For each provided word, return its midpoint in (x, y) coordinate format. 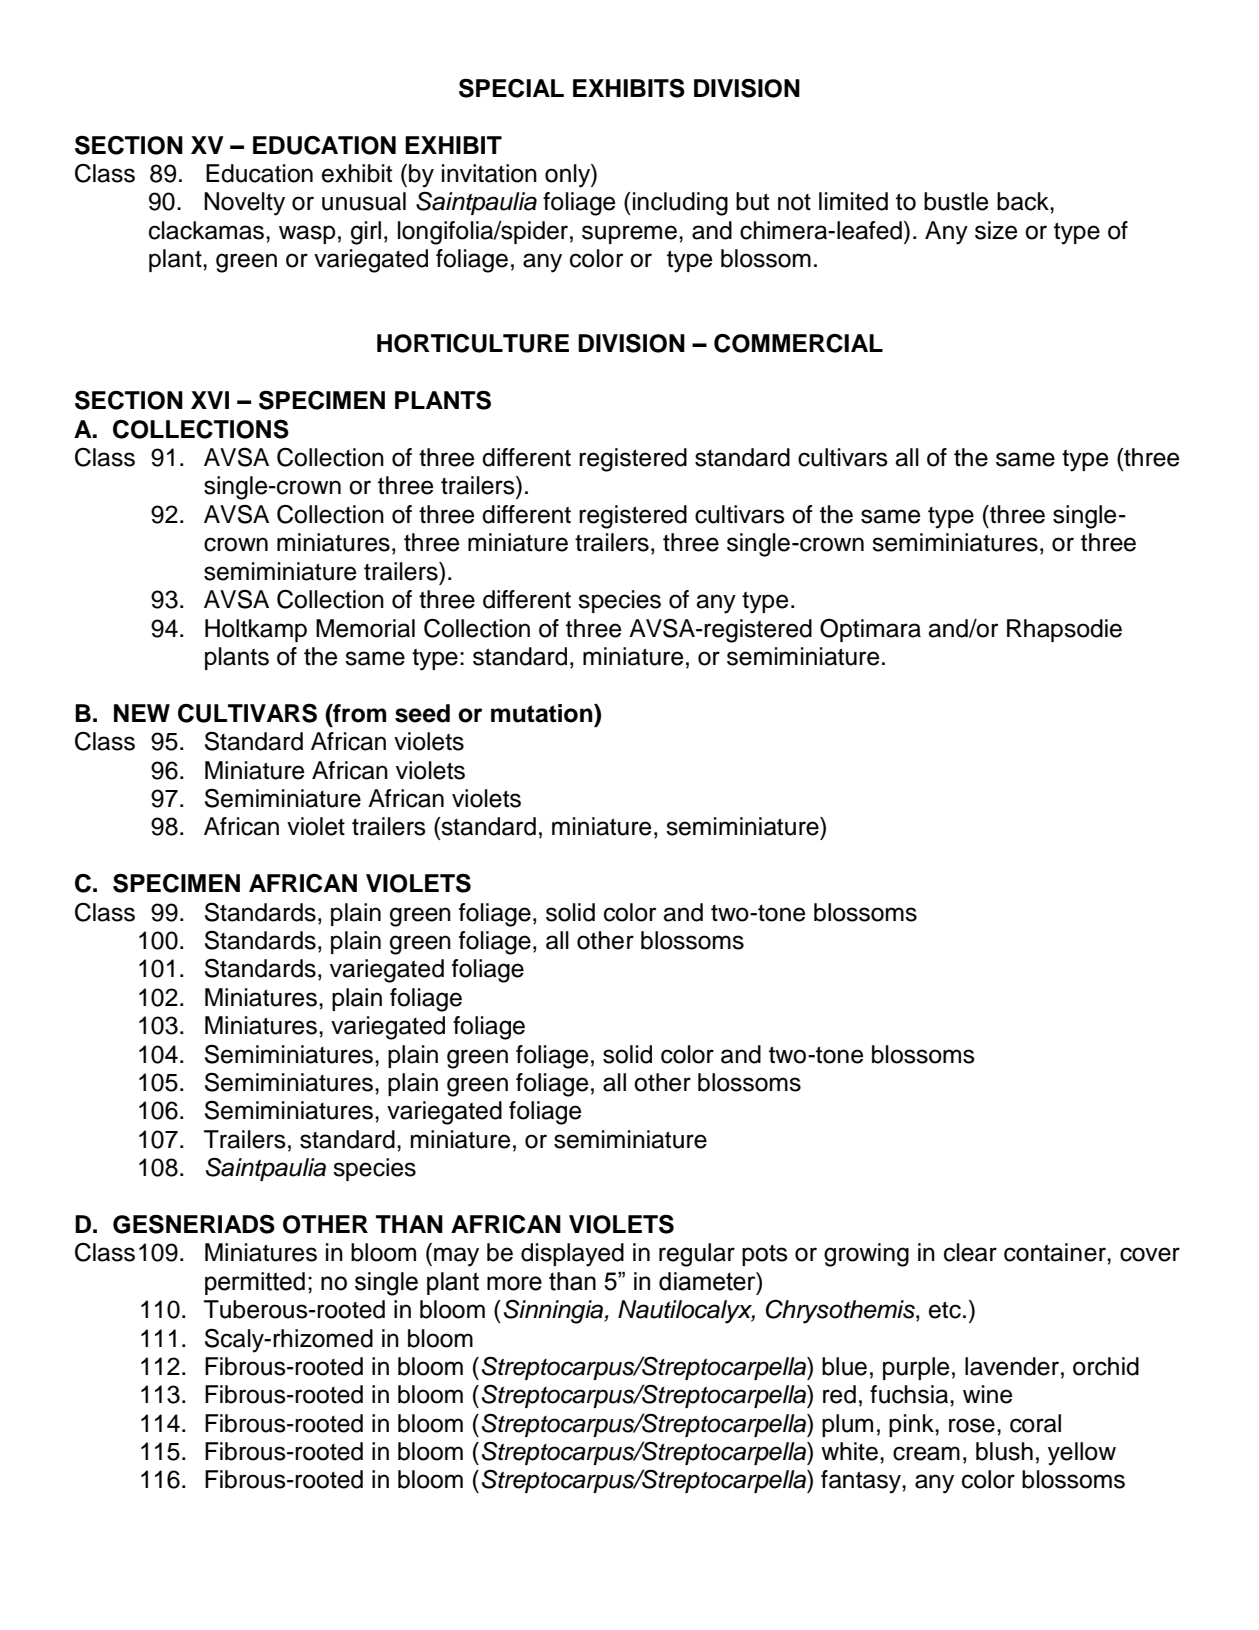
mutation (543, 713)
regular (697, 1255)
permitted (255, 1283)
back (1024, 201)
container (1056, 1252)
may (456, 1257)
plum (847, 1425)
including (680, 204)
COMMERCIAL (798, 343)
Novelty (244, 204)
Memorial (365, 628)
